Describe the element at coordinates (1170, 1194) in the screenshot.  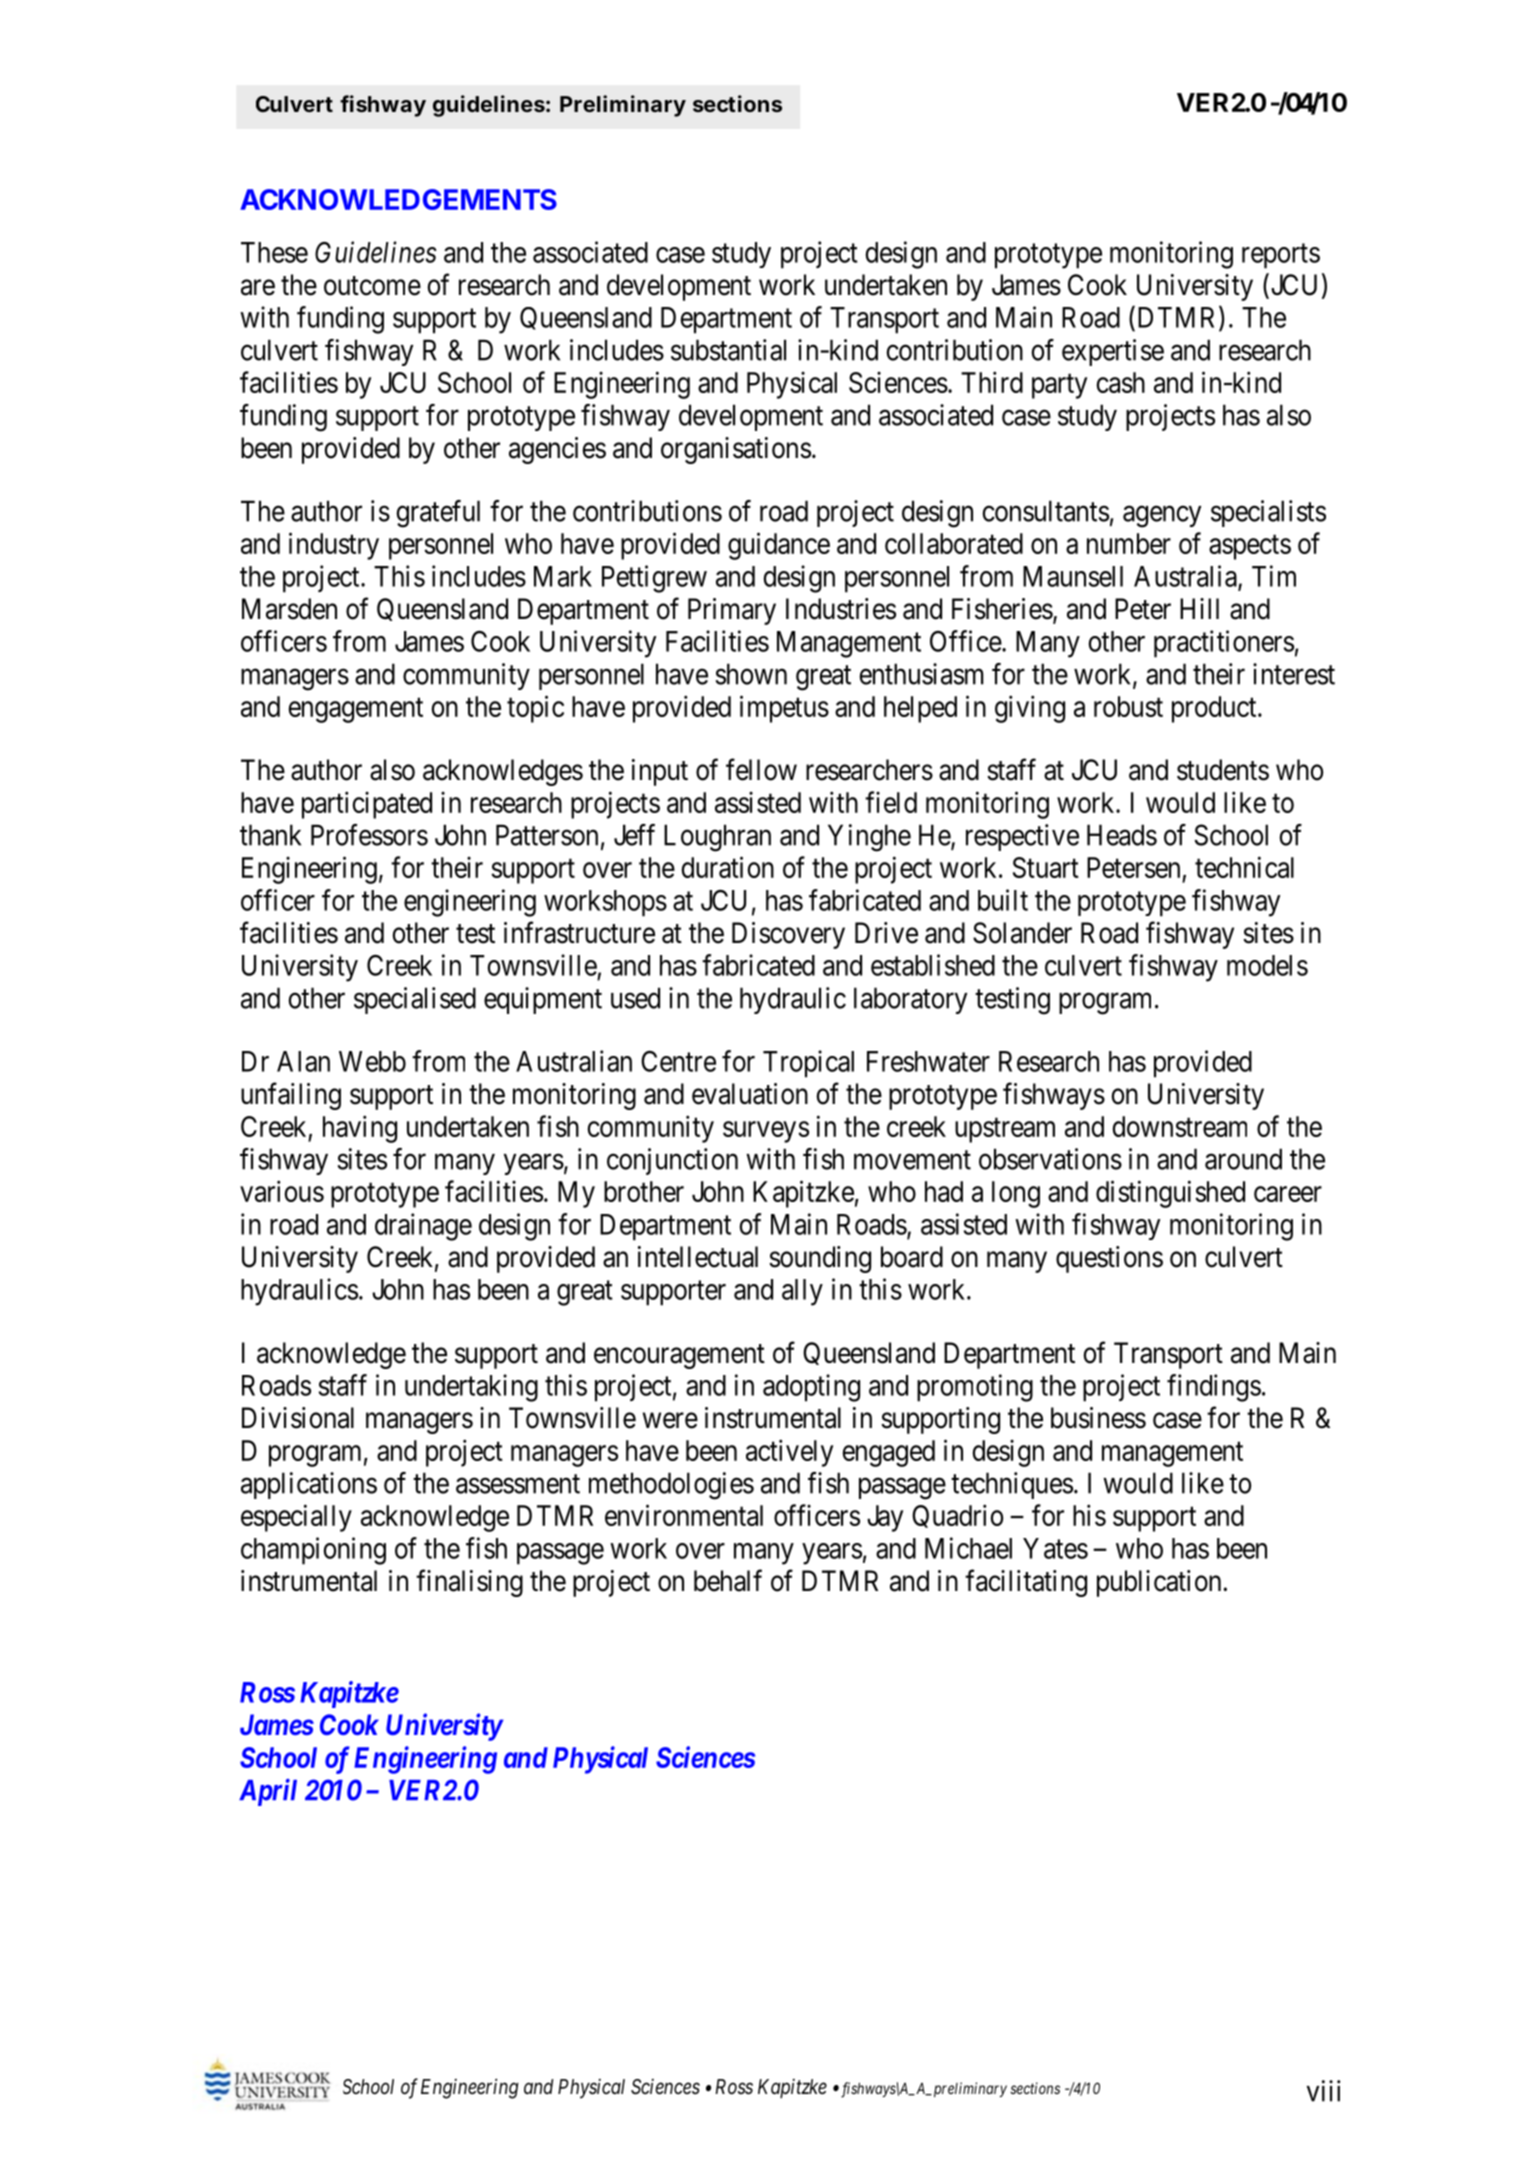
I see `distinguished` at that location.
